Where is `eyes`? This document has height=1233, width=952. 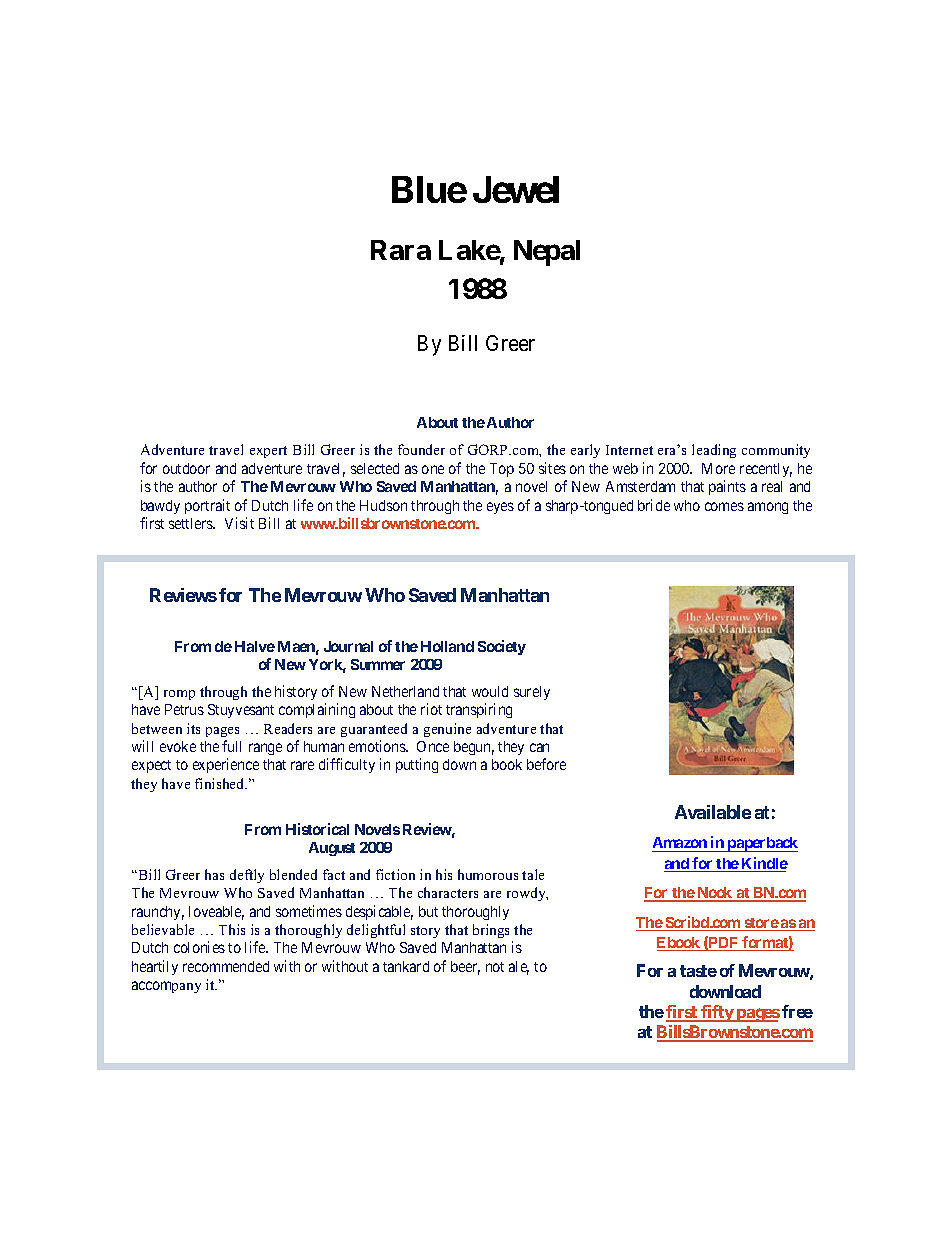 eyes is located at coordinates (500, 508).
